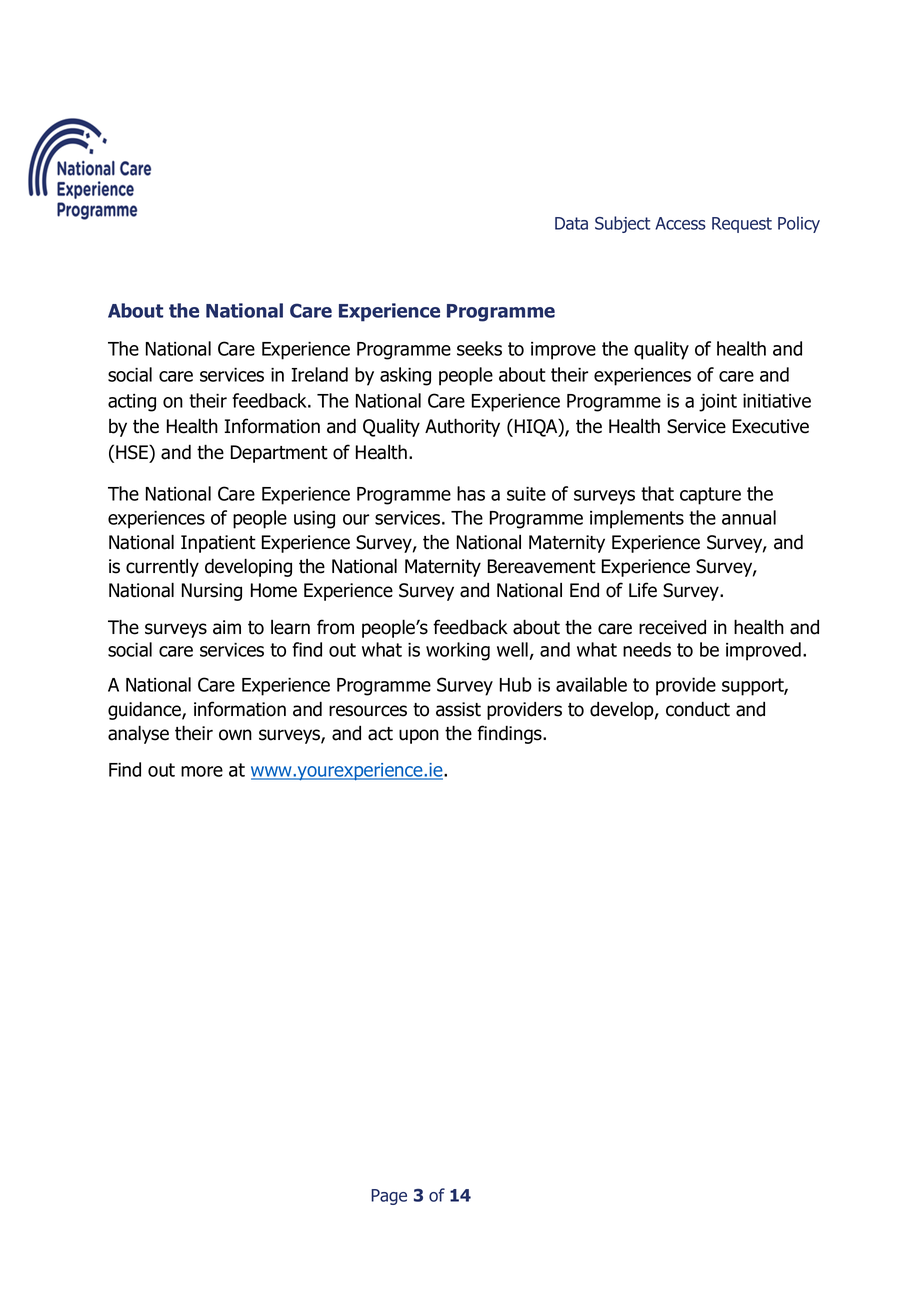 The height and width of the document is (1307, 924). Describe the element at coordinates (368, 711) in the document. I see `resources` at that location.
